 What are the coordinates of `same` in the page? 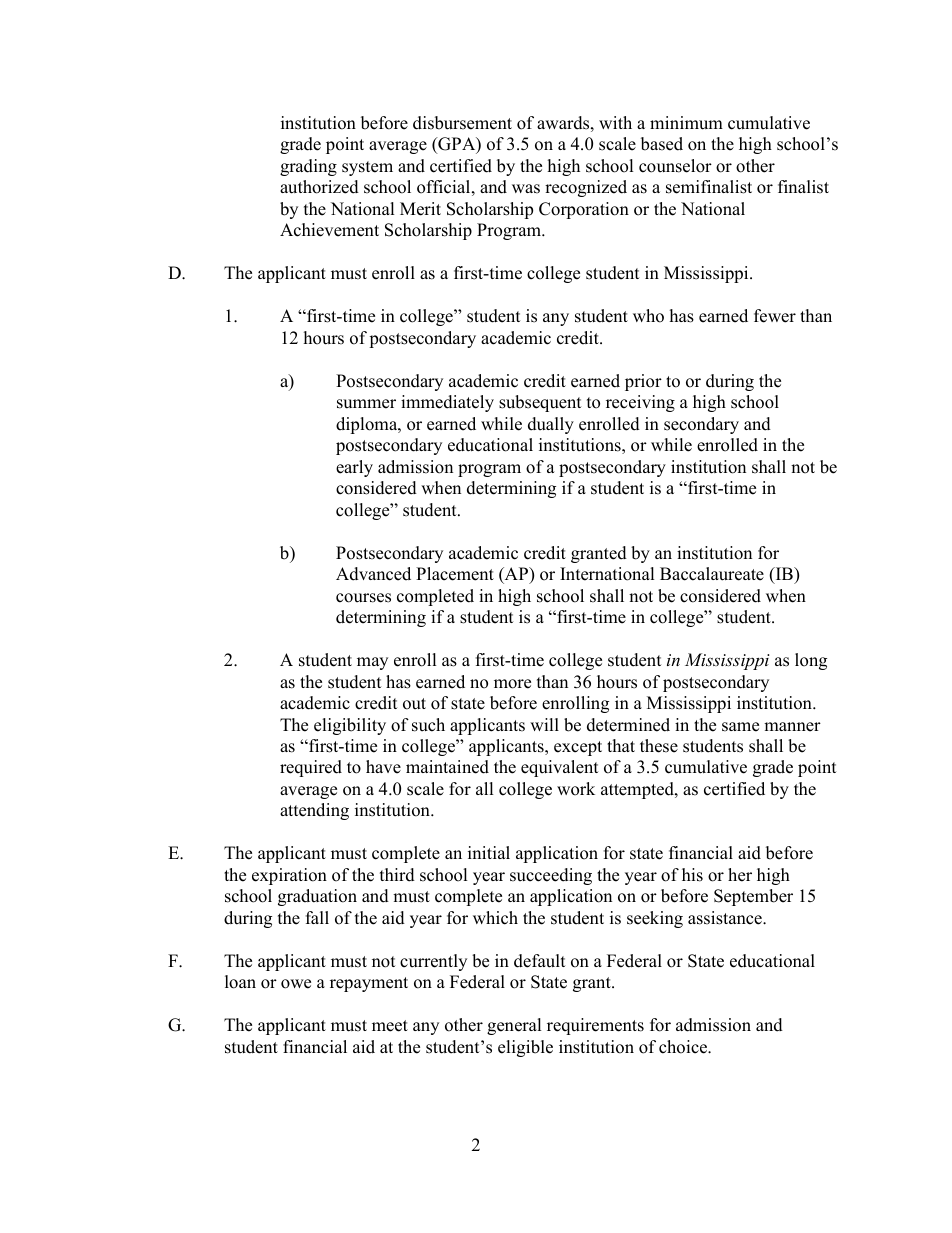 It's located at (740, 727).
